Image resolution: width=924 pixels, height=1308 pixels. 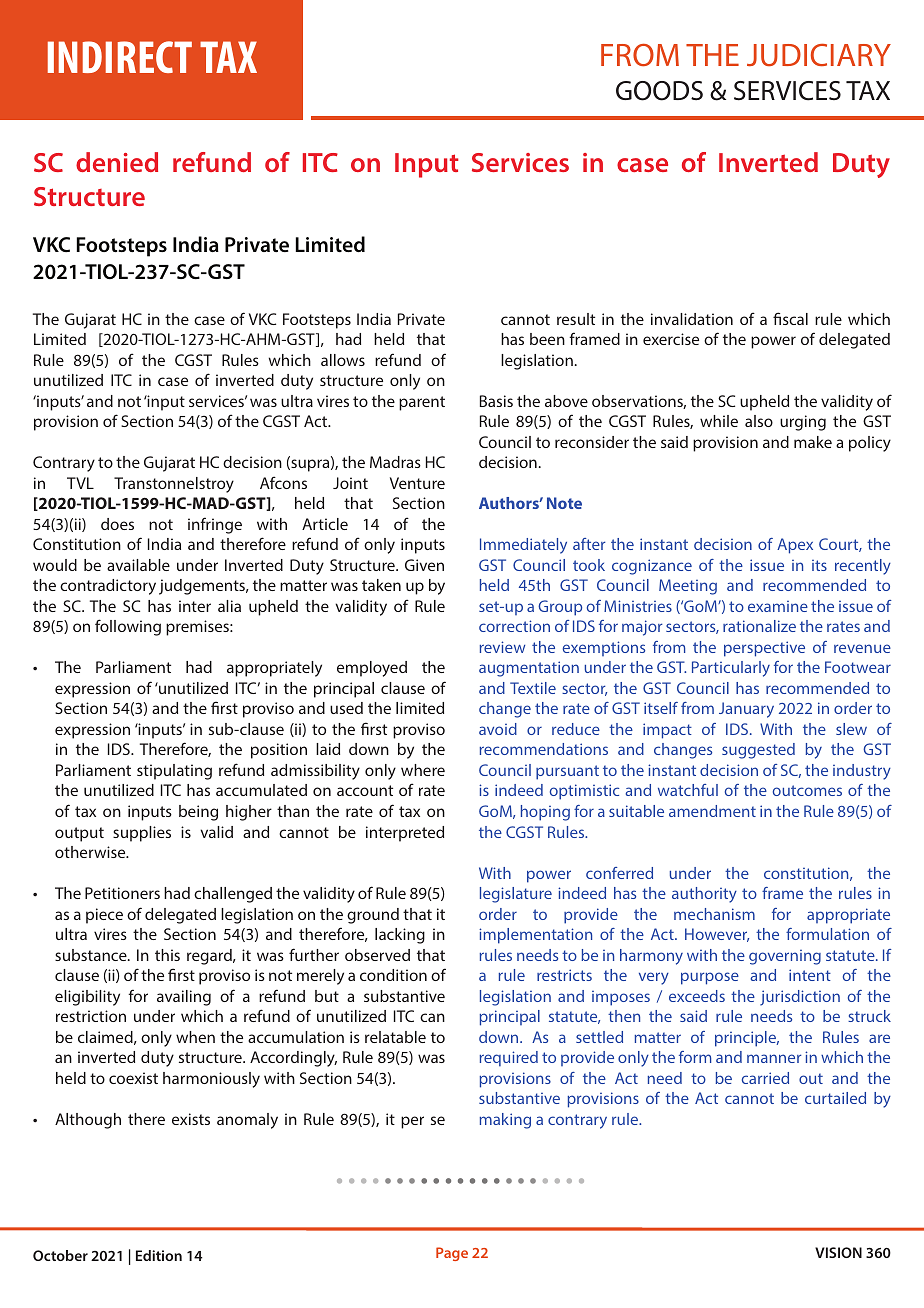 What do you see at coordinates (128, 627) in the screenshot?
I see `following` at bounding box center [128, 627].
